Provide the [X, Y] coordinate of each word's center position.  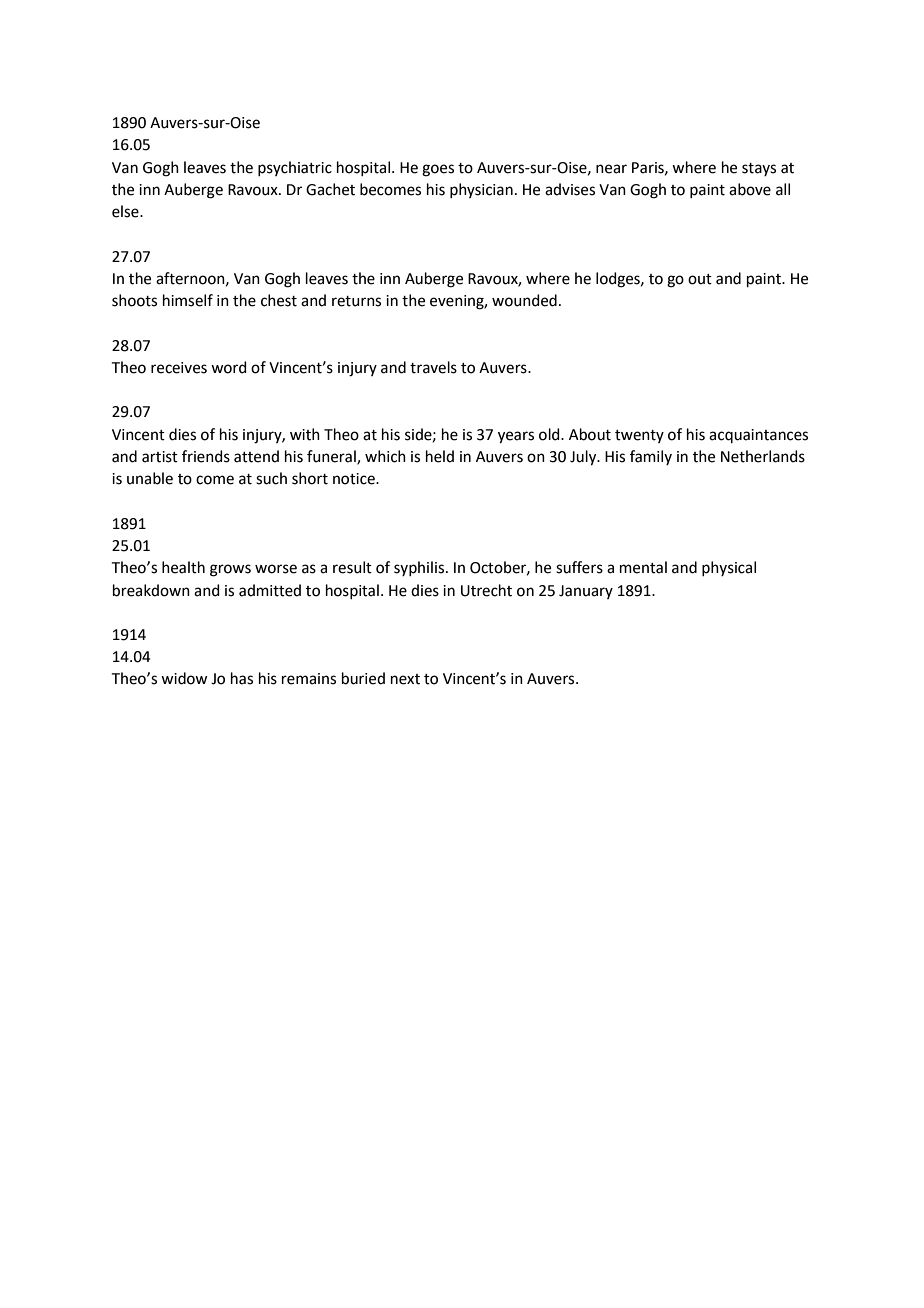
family [651, 457]
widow [184, 678]
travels [433, 367]
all [783, 189]
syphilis [419, 568]
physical [729, 568]
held [440, 456]
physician [481, 190]
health [183, 567]
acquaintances [758, 436]
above [750, 189]
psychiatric [295, 168]
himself [188, 300]
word [229, 367]
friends [206, 456]
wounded [524, 300]
